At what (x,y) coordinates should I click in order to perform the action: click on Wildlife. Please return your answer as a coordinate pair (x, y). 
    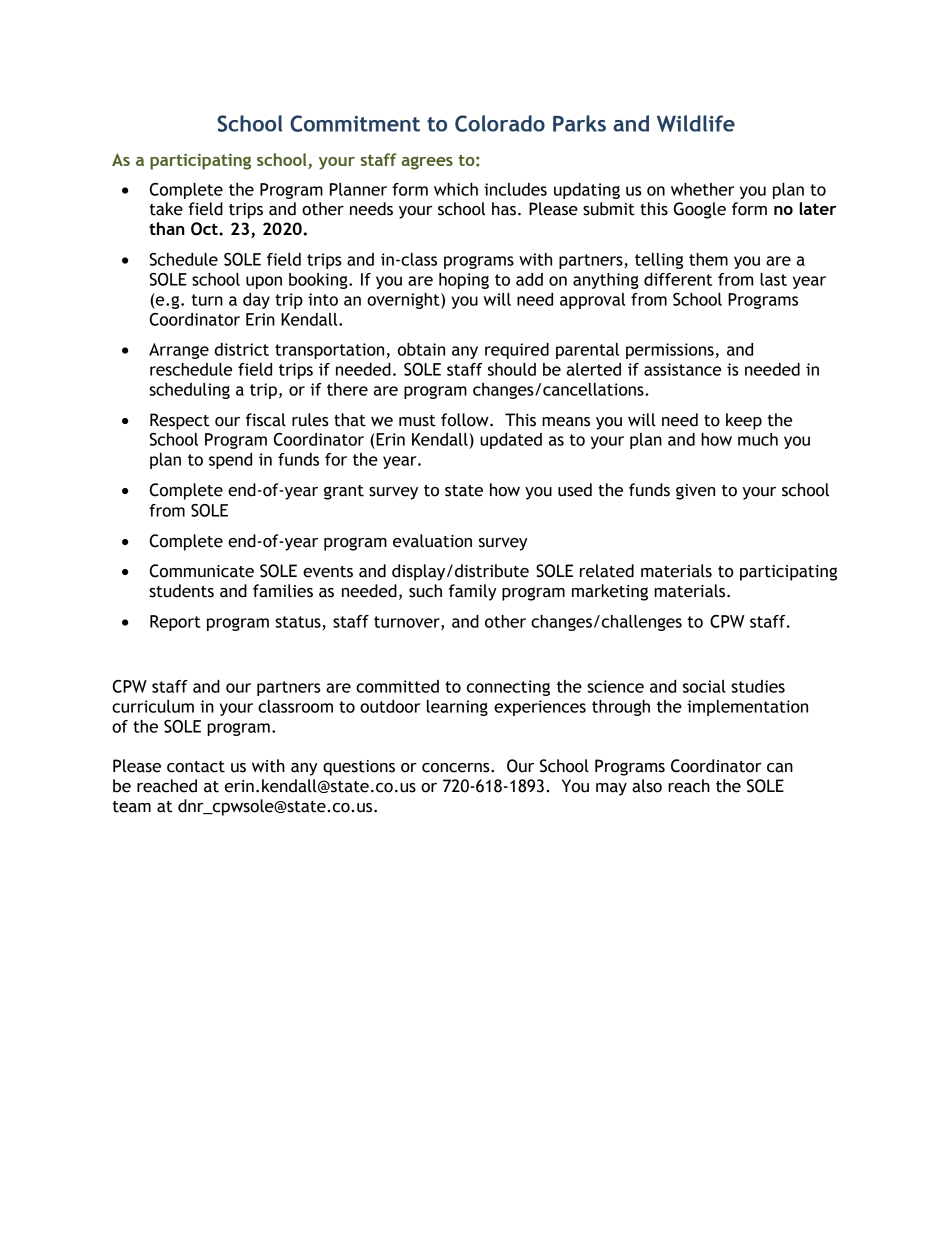
    Looking at the image, I should click on (696, 123).
